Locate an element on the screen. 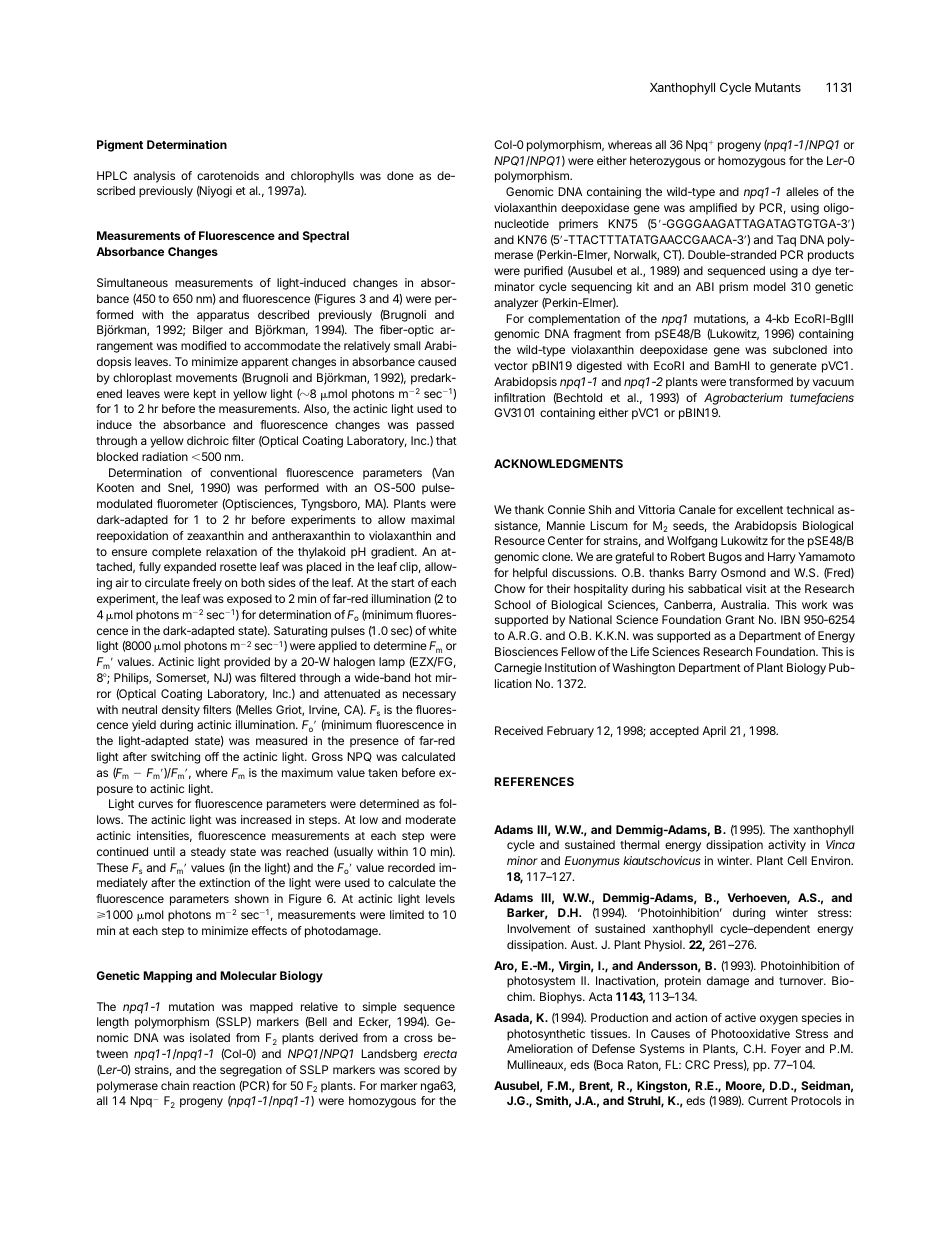 The height and width of the screenshot is (1237, 952). April is located at coordinates (714, 732).
